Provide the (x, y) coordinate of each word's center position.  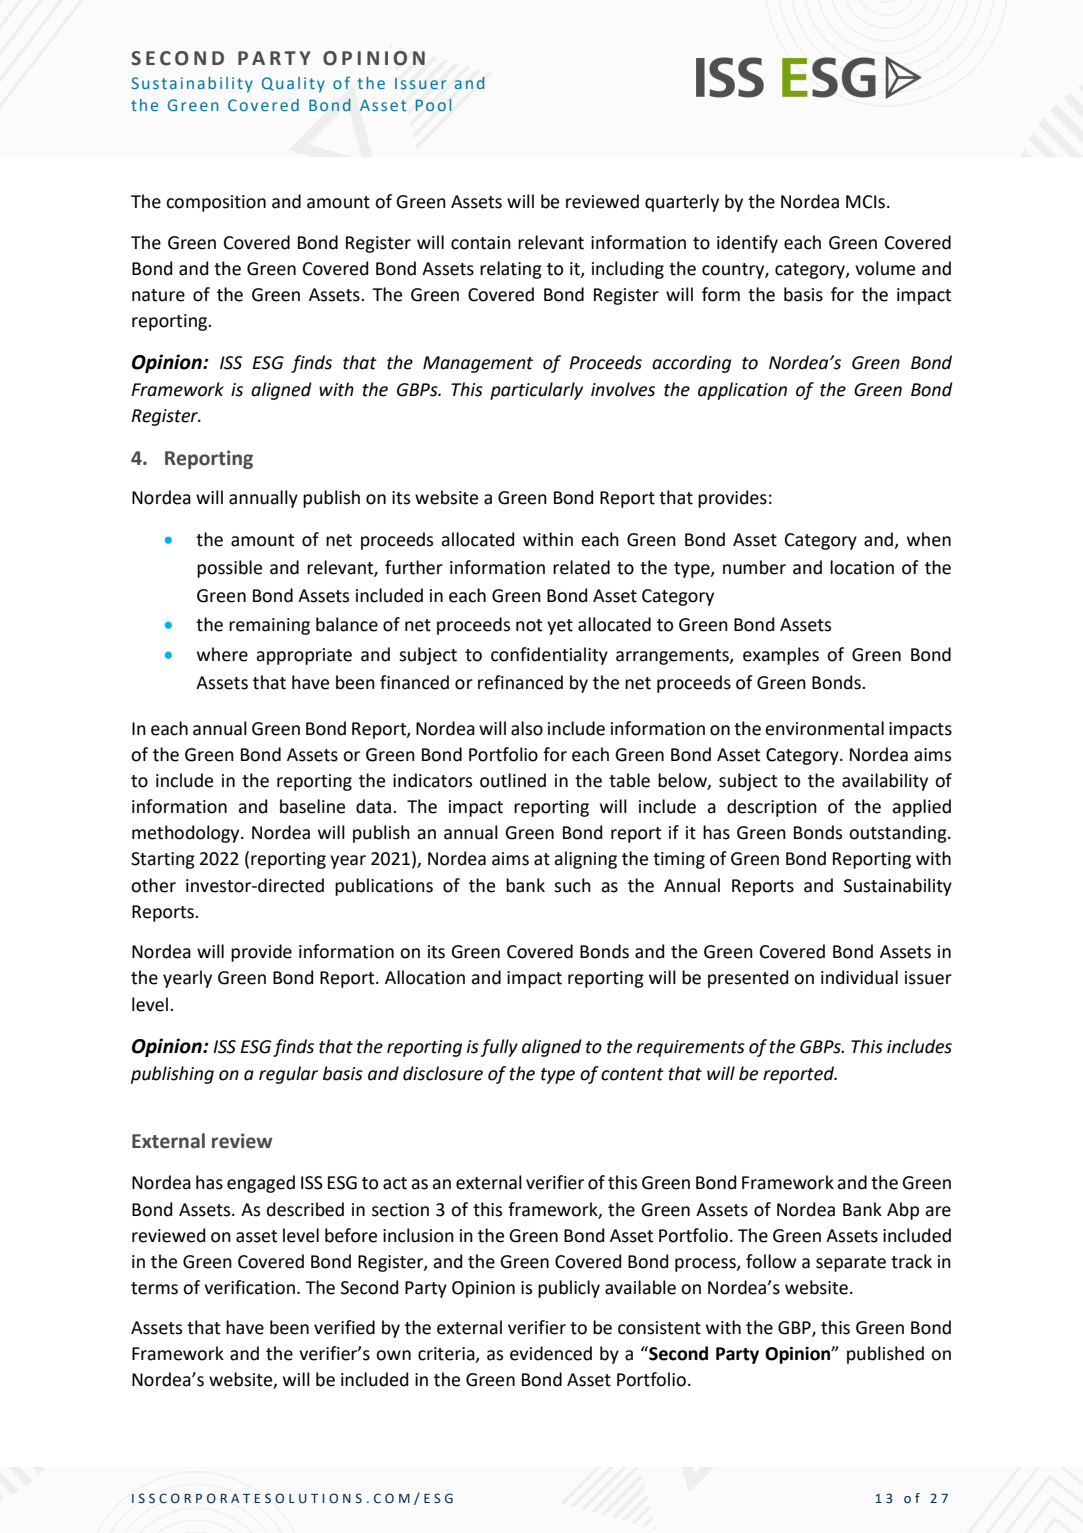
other (153, 885)
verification (249, 1287)
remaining (269, 626)
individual (859, 977)
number (754, 567)
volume (885, 268)
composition (216, 203)
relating (511, 270)
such (572, 885)
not (529, 625)
